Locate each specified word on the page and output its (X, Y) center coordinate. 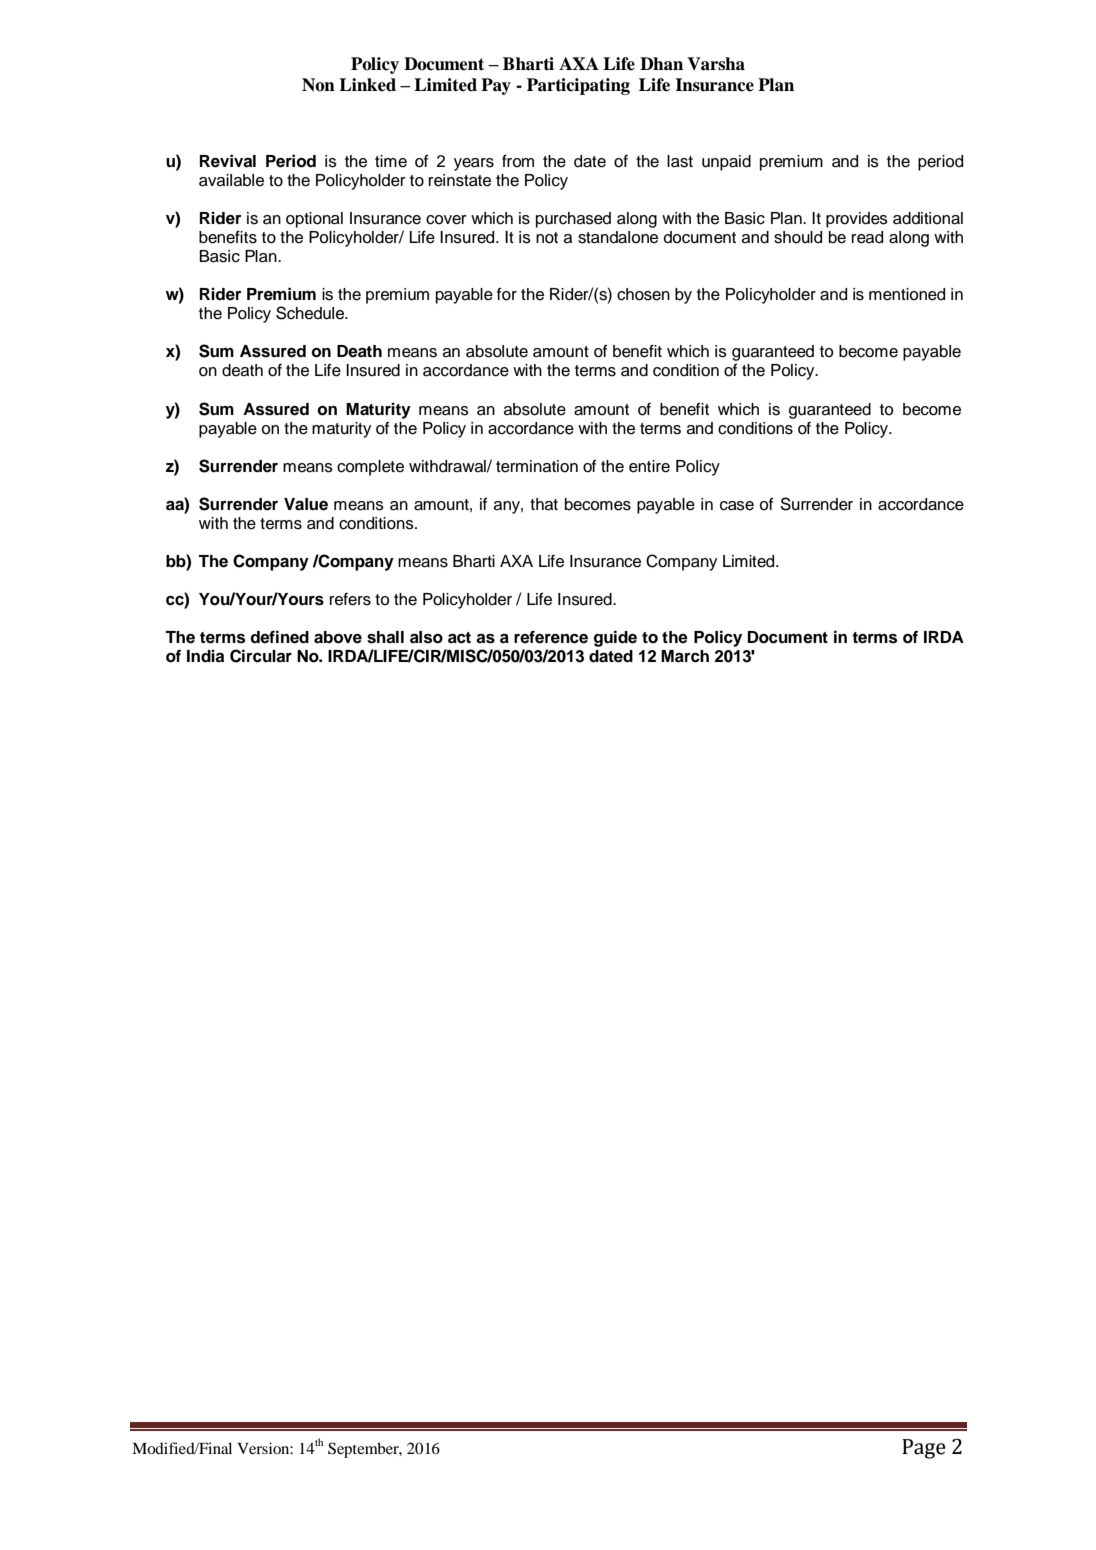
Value (306, 504)
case (737, 506)
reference (551, 637)
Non (318, 85)
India (205, 656)
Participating (578, 86)
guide (615, 638)
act (459, 638)
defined (279, 637)
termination (537, 466)
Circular (261, 656)
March (685, 656)
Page (924, 1449)
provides (857, 220)
